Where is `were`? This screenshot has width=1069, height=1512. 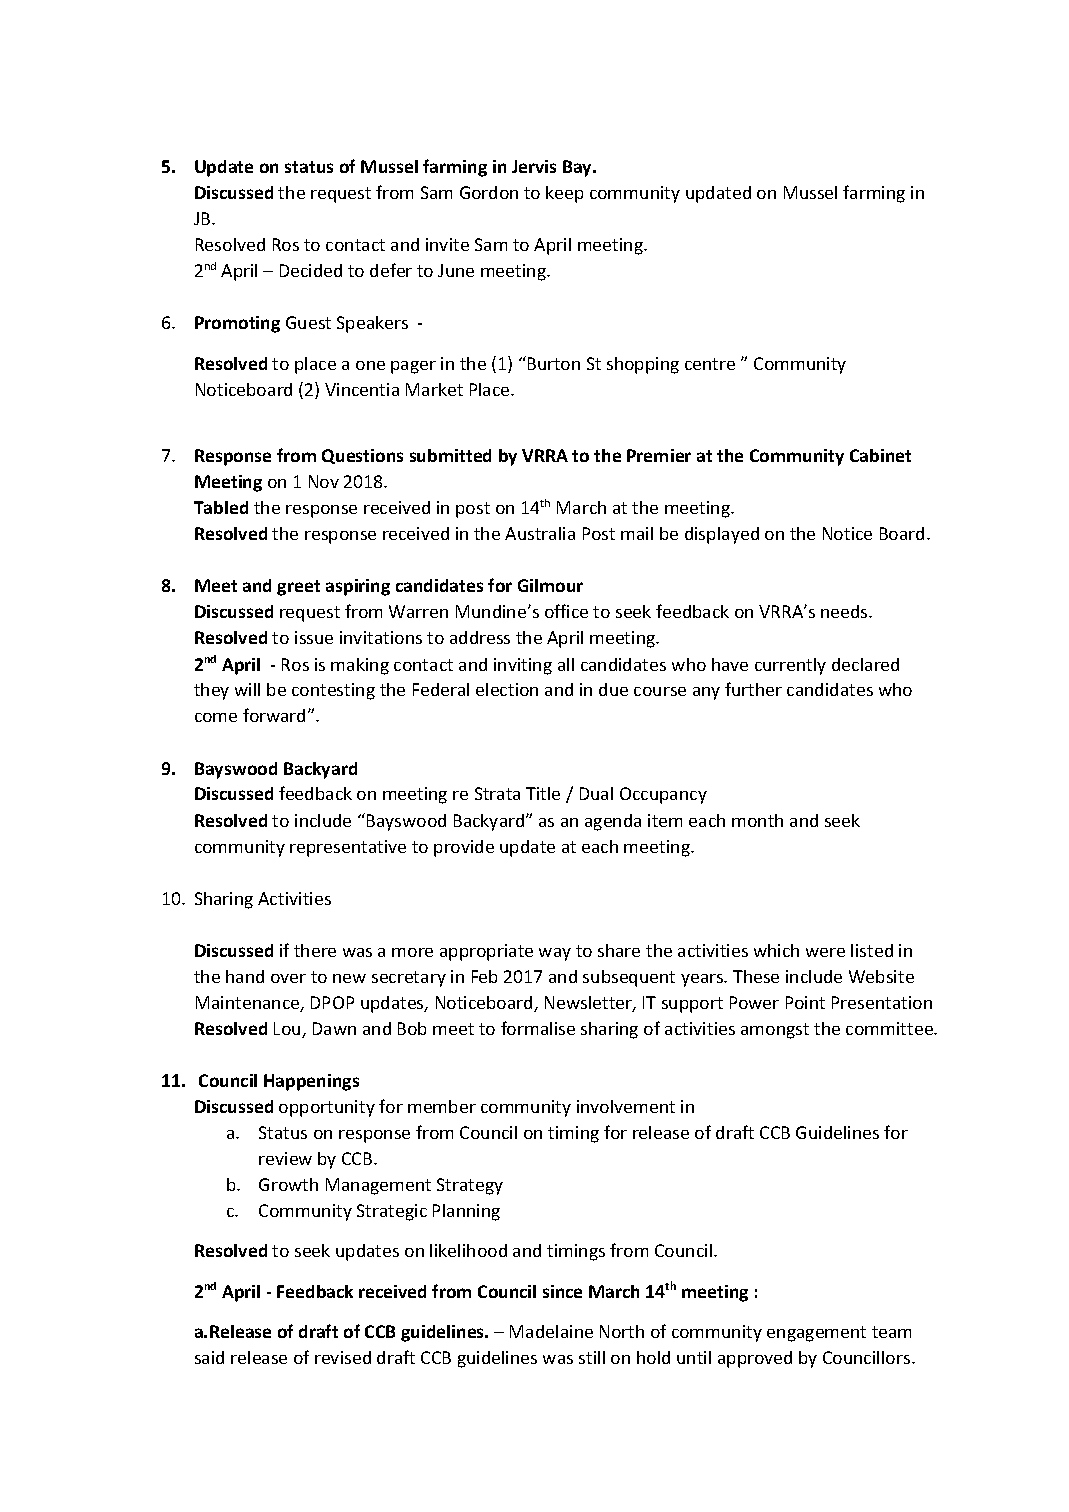
were is located at coordinates (825, 952).
